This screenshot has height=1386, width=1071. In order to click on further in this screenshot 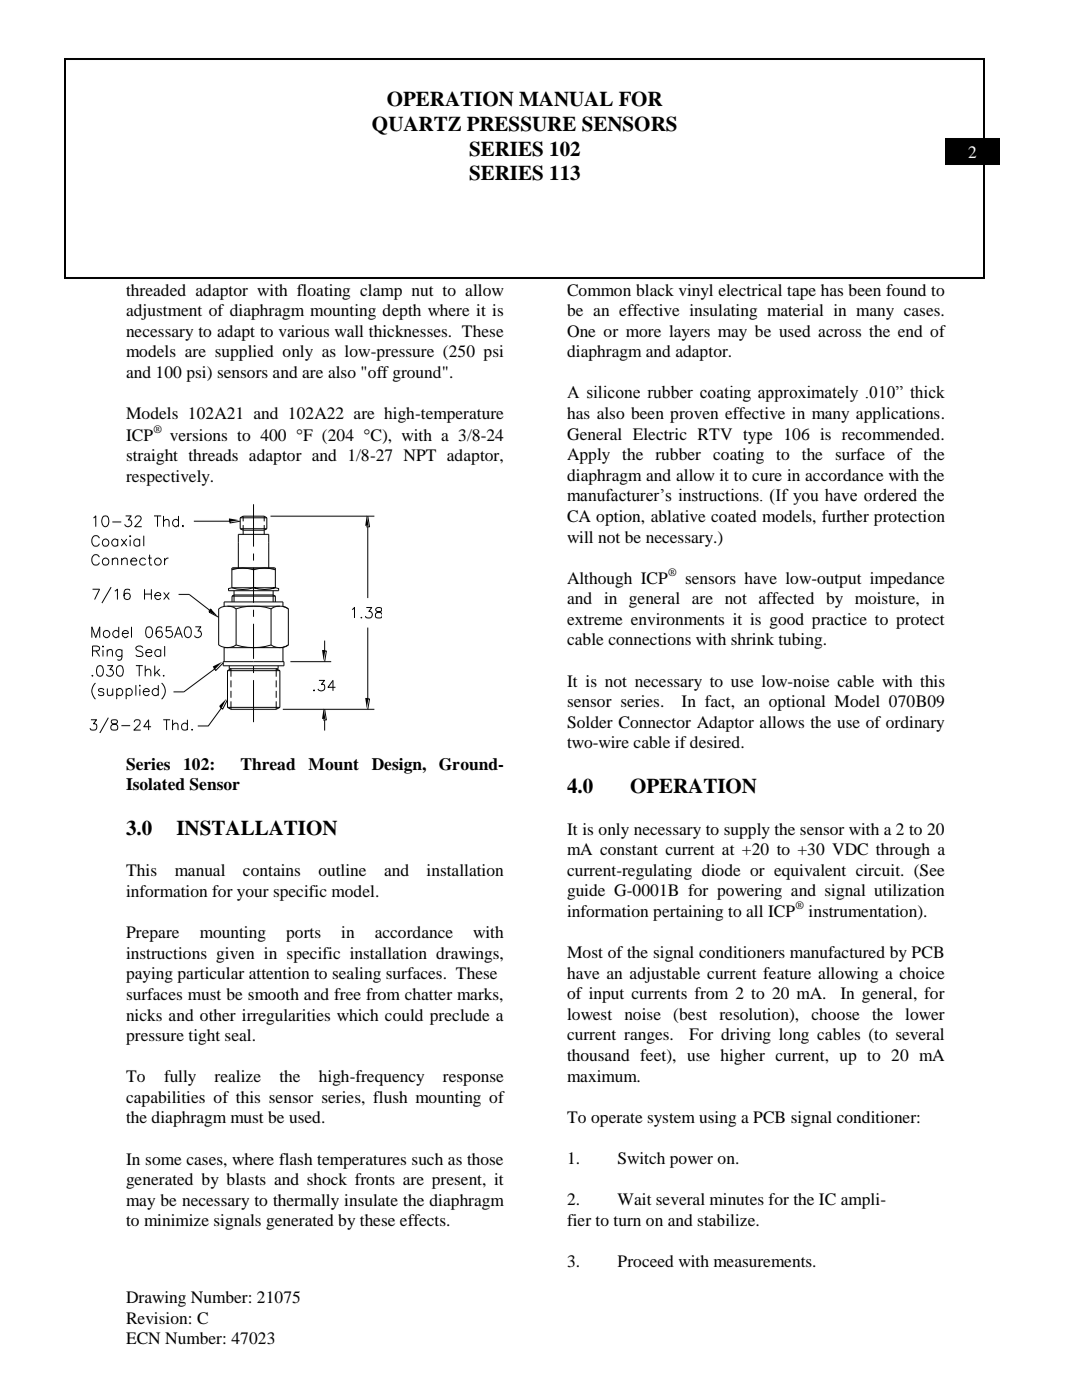, I will do `click(845, 516)`.
